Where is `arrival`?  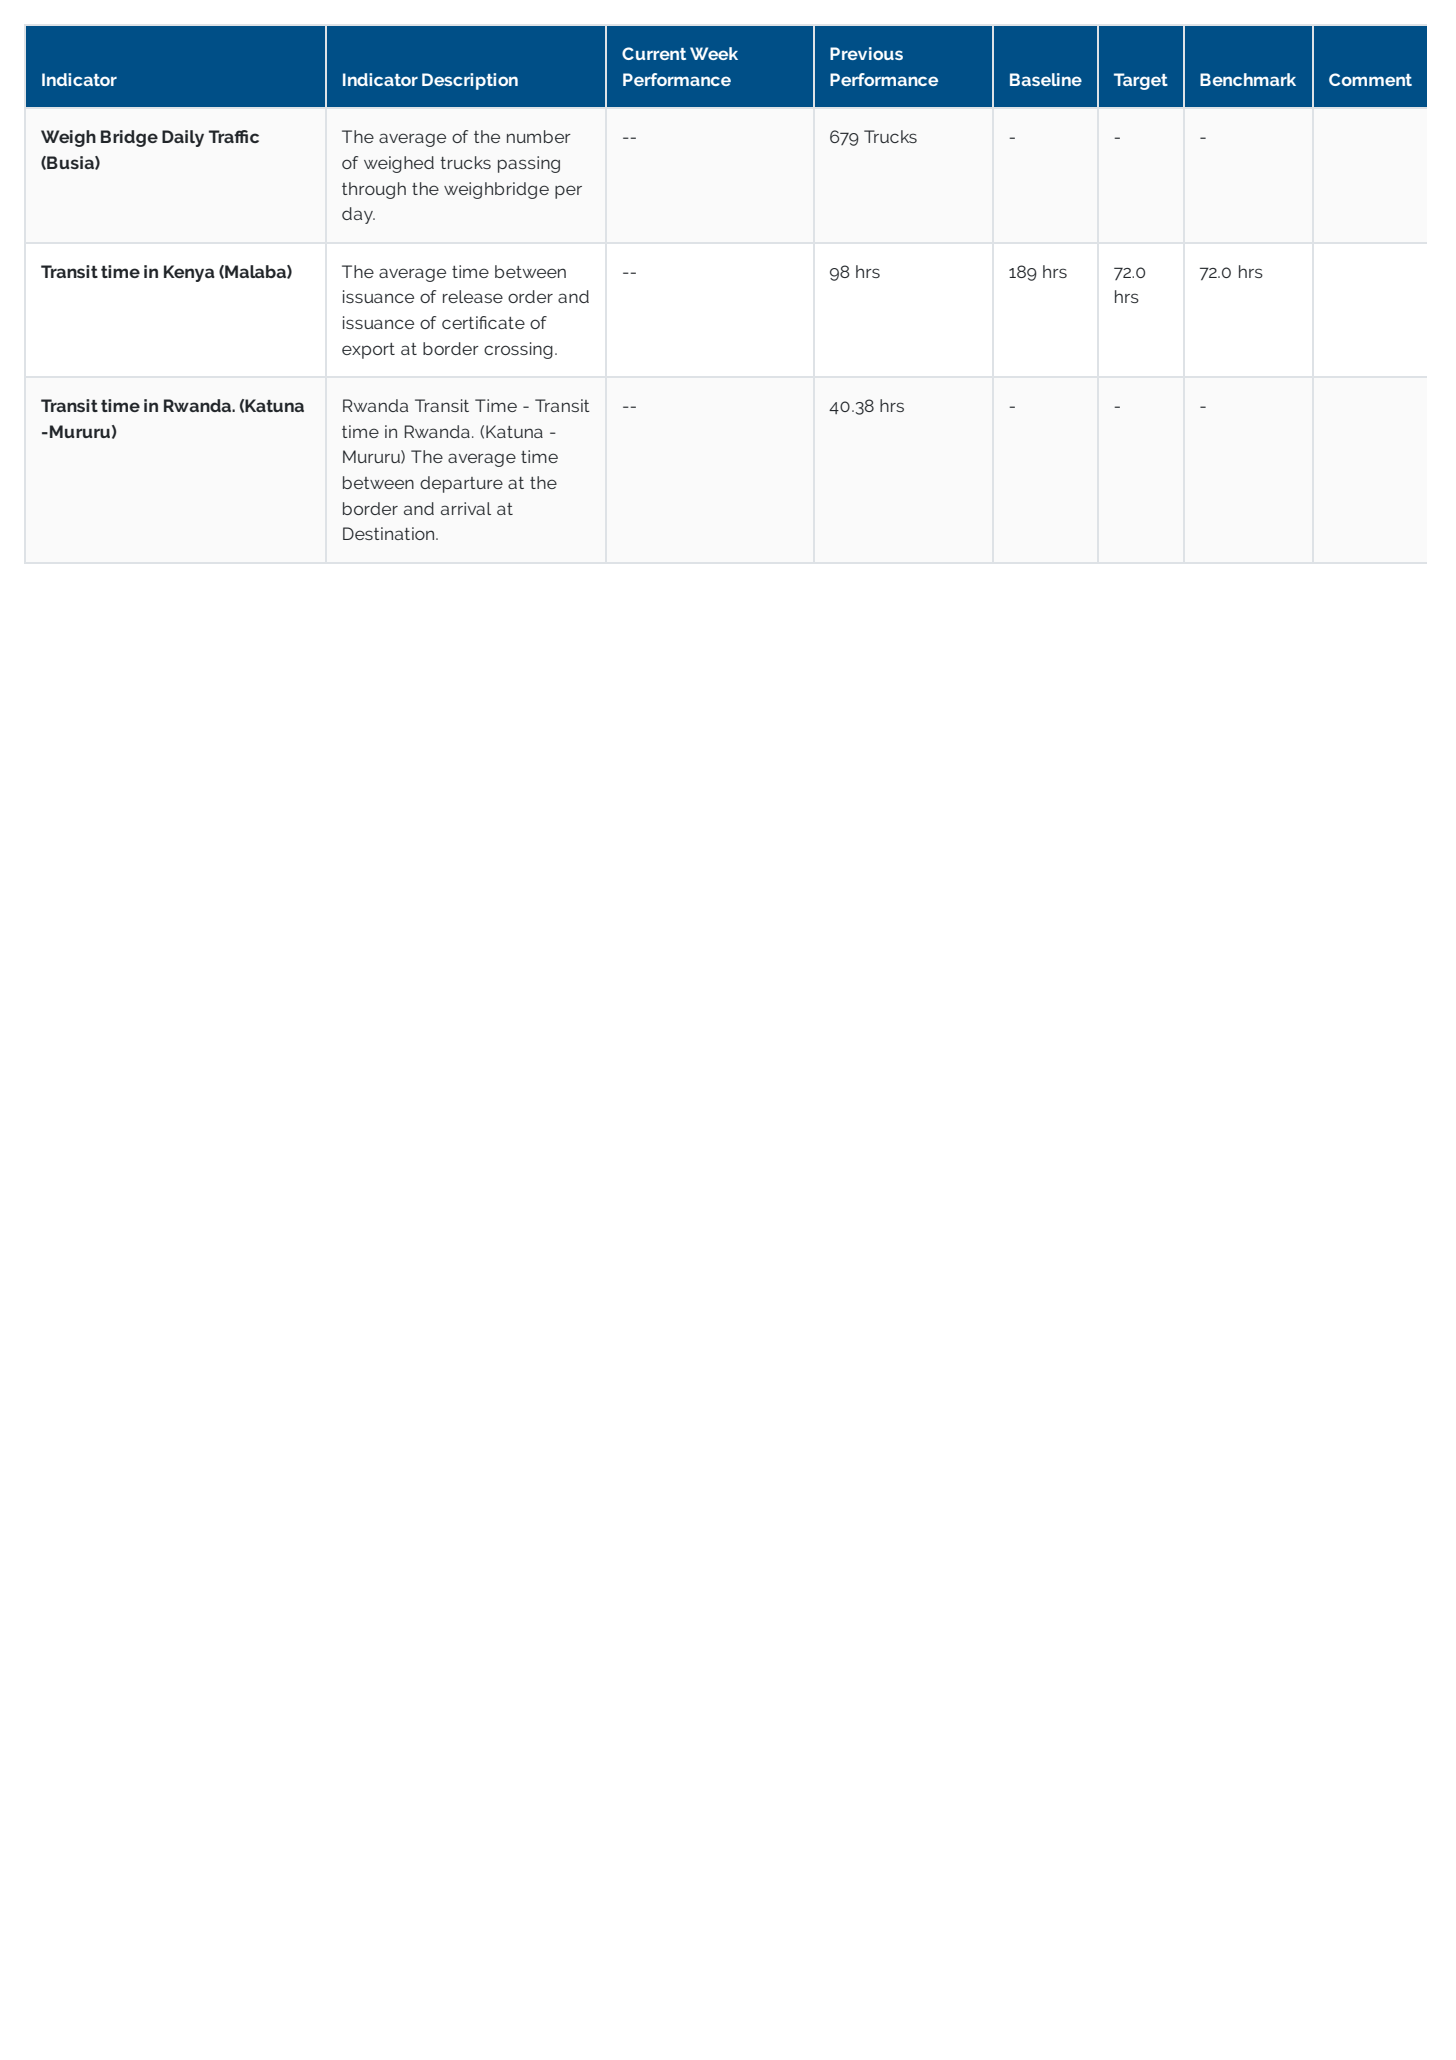 arrival is located at coordinates (466, 508).
